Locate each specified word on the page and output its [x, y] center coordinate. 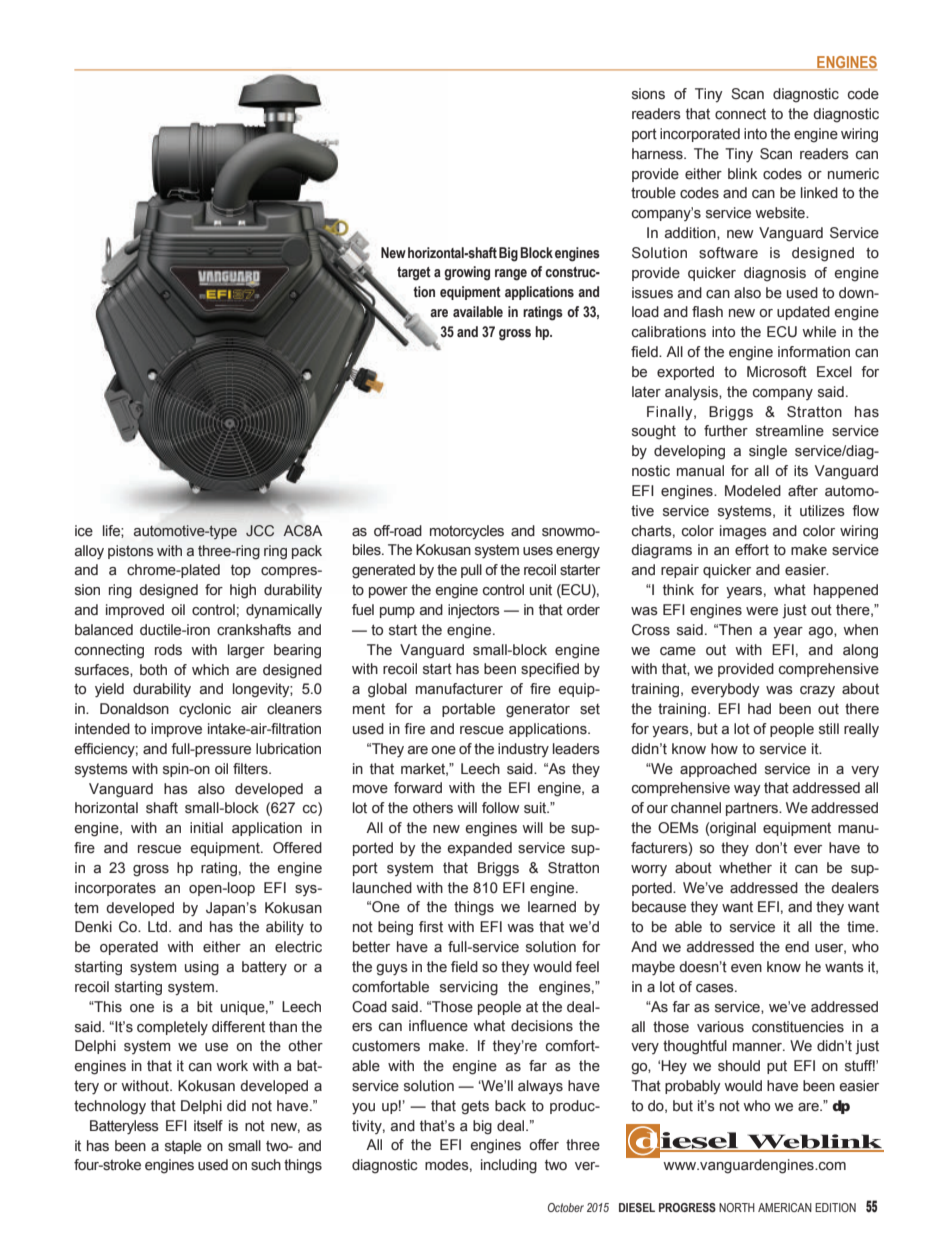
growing [467, 273]
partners [753, 809]
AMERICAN [785, 1207]
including [509, 1166]
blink [742, 173]
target [414, 274]
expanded [480, 849]
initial [206, 828]
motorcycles [467, 532]
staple [183, 1147]
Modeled [753, 491]
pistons [131, 552]
